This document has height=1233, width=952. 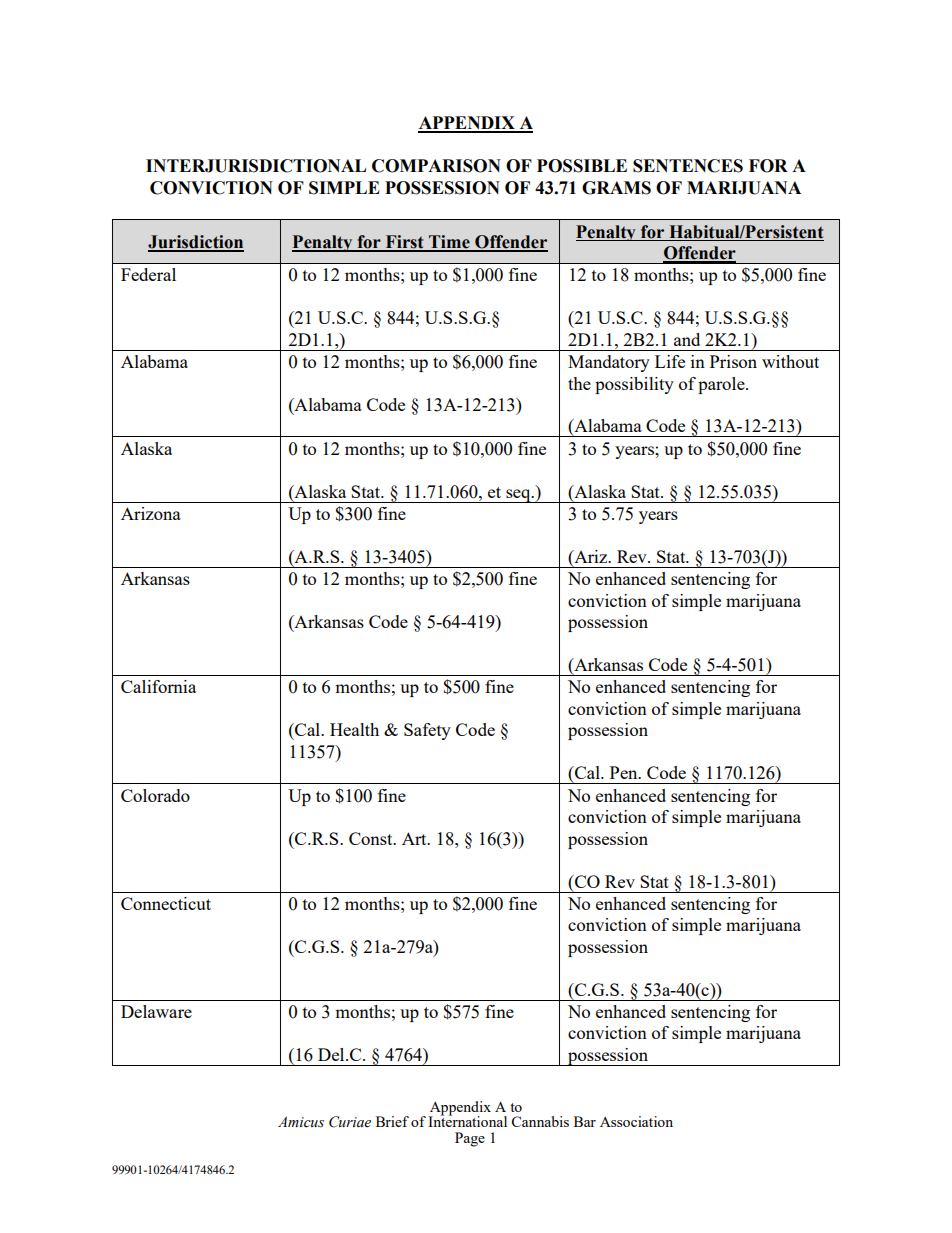 I want to click on COMPARISON, so click(x=436, y=166).
